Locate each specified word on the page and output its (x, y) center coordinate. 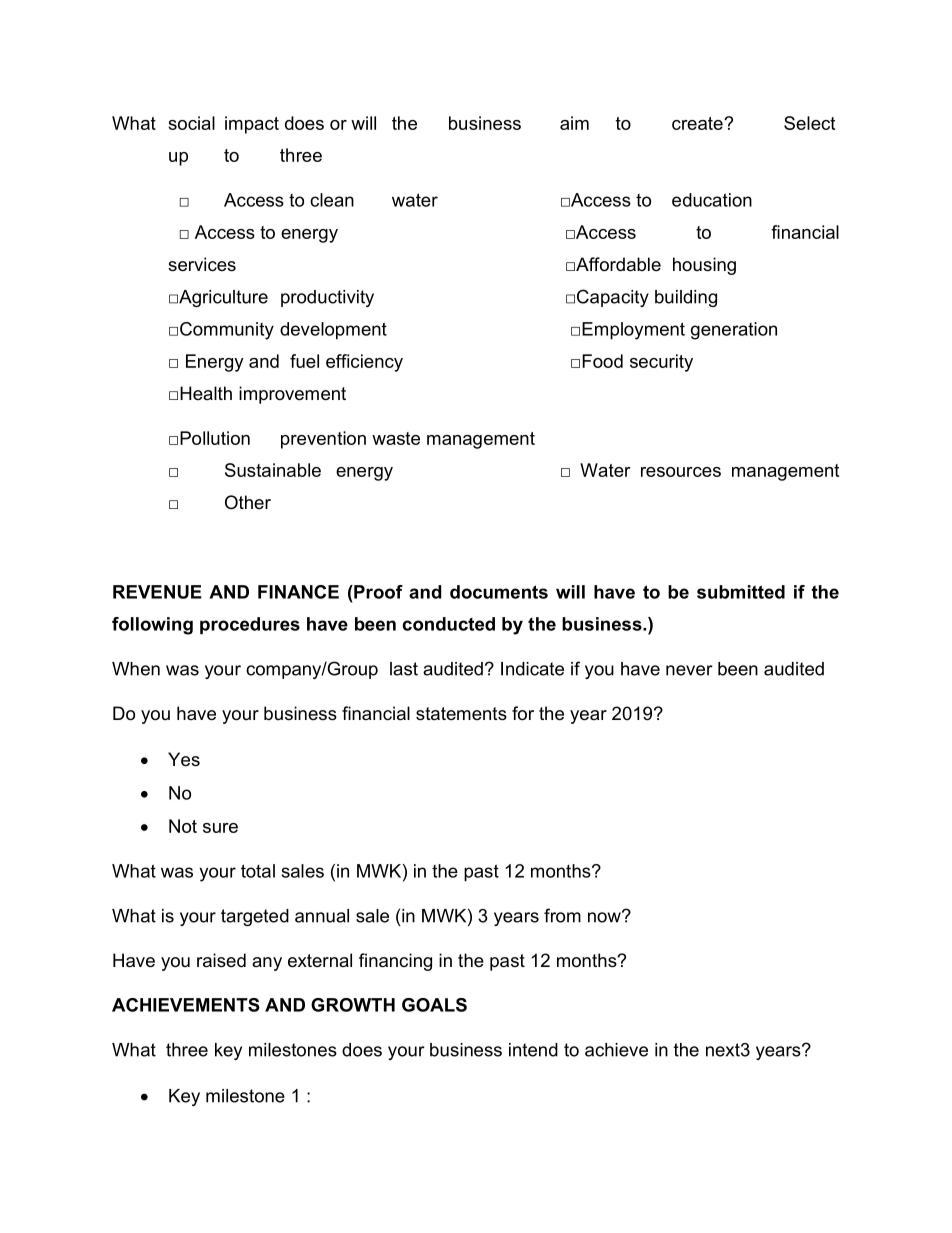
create (698, 123)
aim (574, 123)
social (191, 123)
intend (533, 1050)
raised (221, 960)
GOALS (434, 1005)
